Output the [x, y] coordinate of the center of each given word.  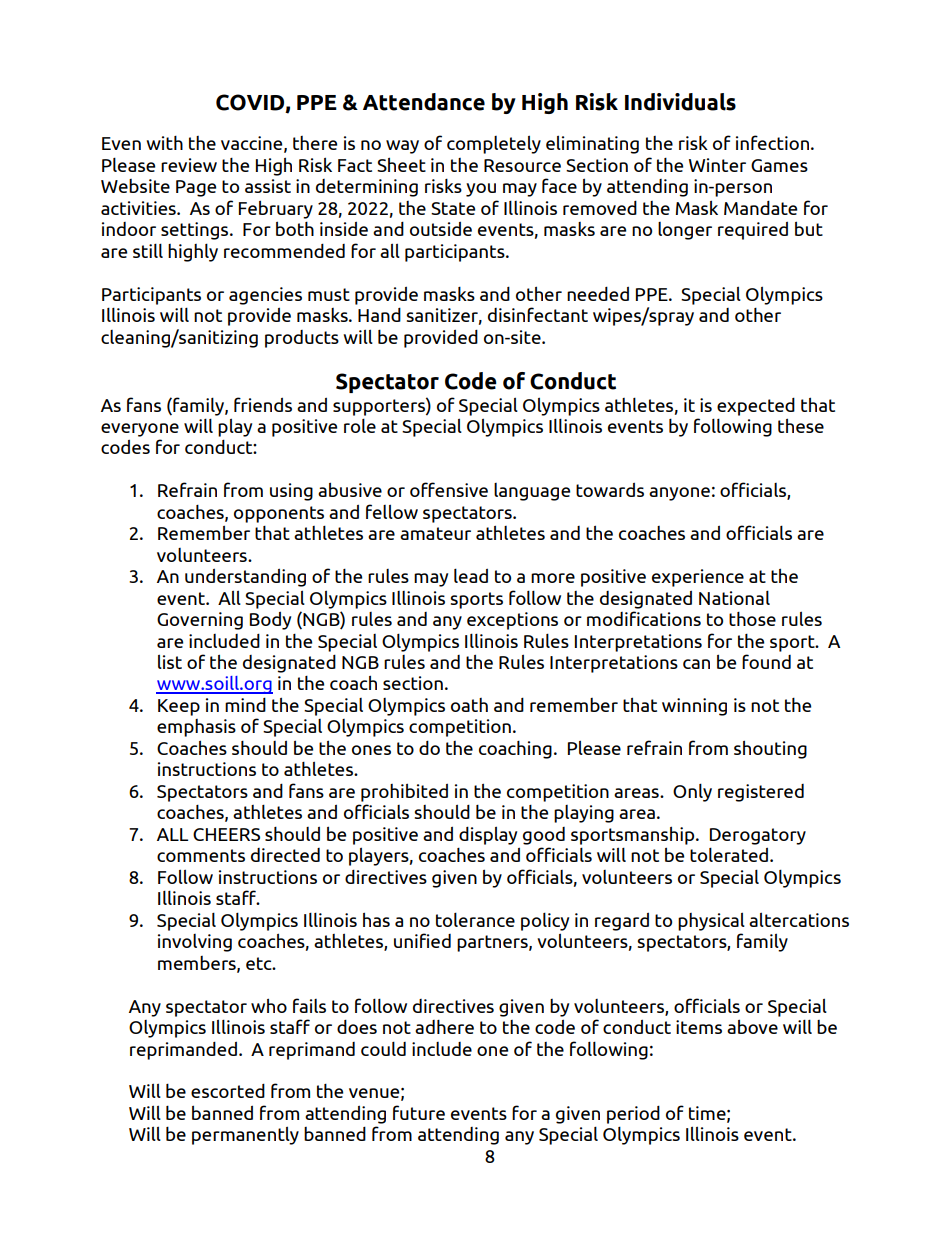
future [419, 1112]
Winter [717, 165]
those [752, 619]
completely [494, 144]
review [189, 165]
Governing [200, 621]
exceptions [512, 621]
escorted [228, 1091]
